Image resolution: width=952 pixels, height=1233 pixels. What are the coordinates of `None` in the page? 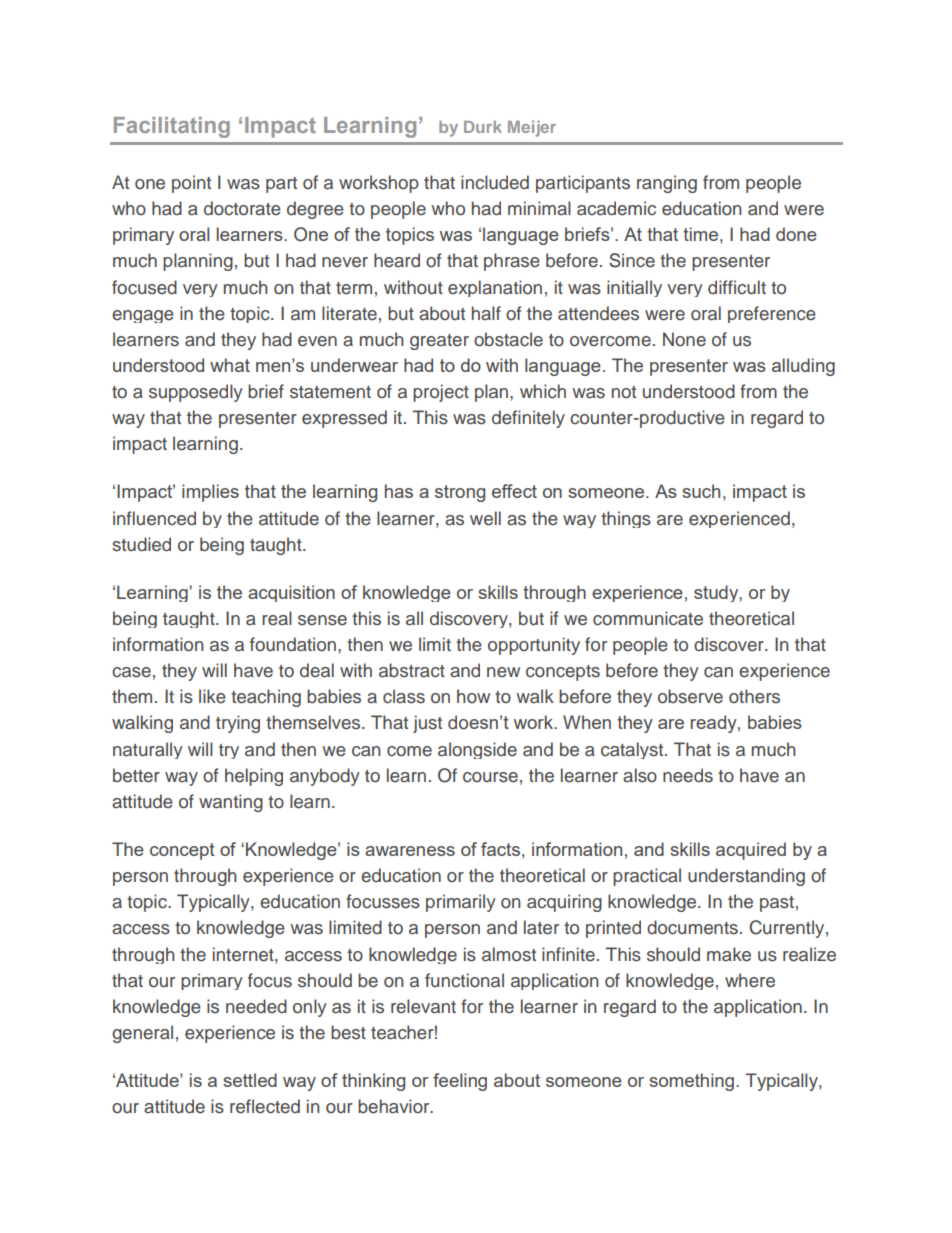 It's located at (684, 339).
